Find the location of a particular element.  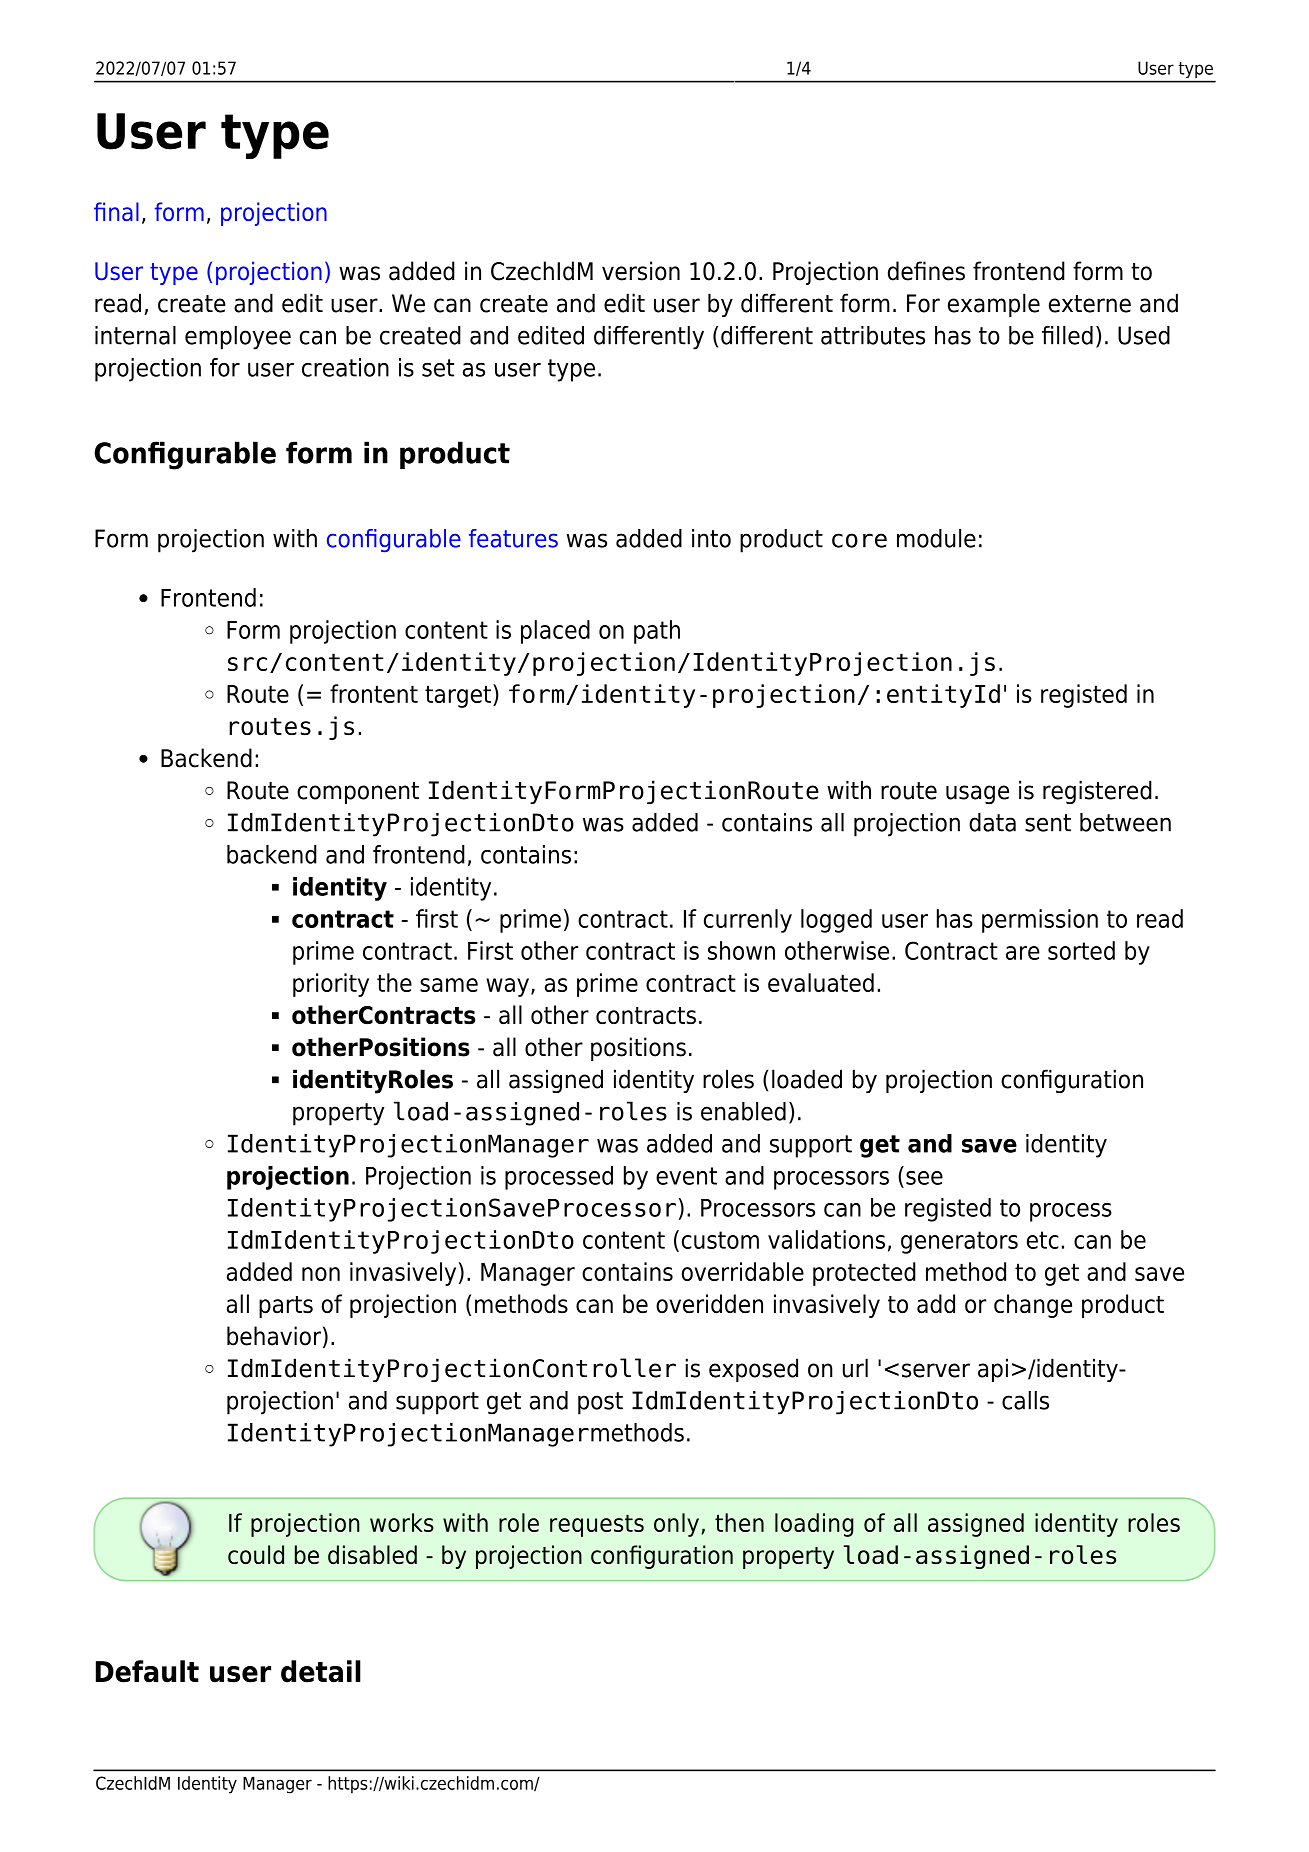

only is located at coordinates (676, 1525).
